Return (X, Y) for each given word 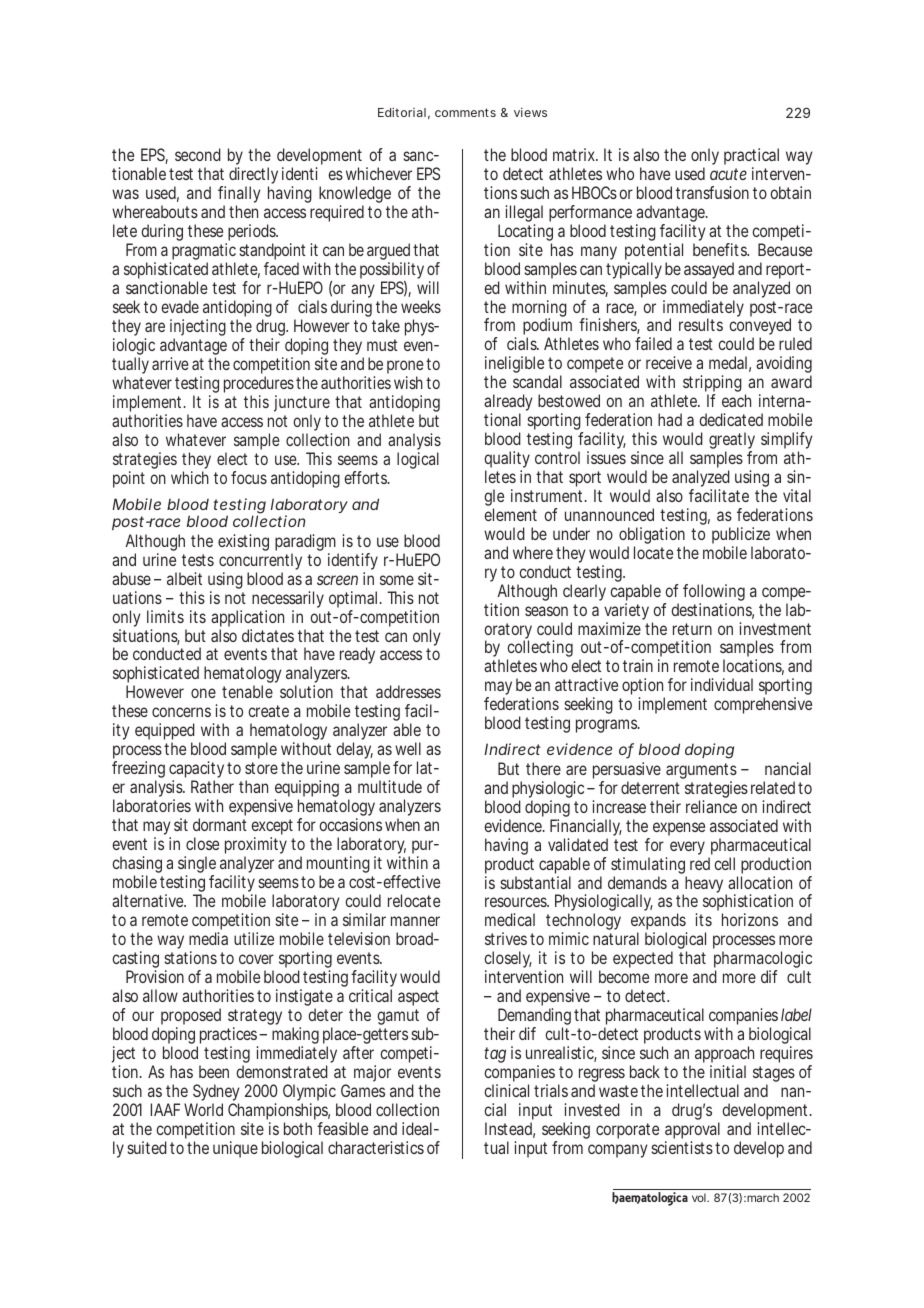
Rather (212, 786)
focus (249, 477)
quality (507, 461)
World (203, 1109)
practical (751, 158)
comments (465, 112)
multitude (390, 786)
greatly (732, 442)
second (198, 154)
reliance (711, 806)
